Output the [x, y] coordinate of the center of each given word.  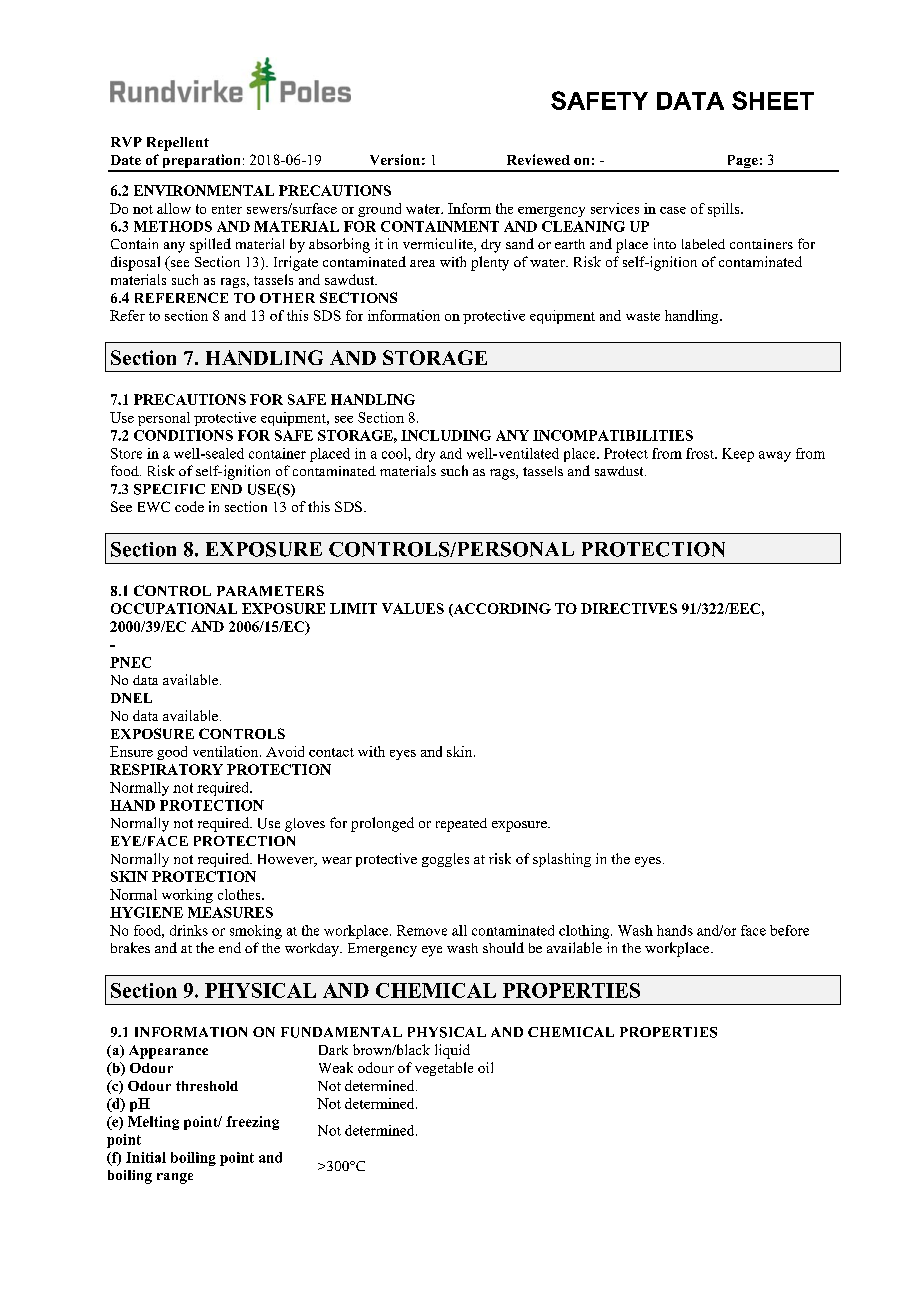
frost [701, 453]
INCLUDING [446, 435]
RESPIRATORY [166, 769]
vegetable [444, 1069]
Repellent [178, 144]
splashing [562, 860]
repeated [461, 825]
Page [742, 163]
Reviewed [538, 159]
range [175, 1178]
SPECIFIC [169, 489]
